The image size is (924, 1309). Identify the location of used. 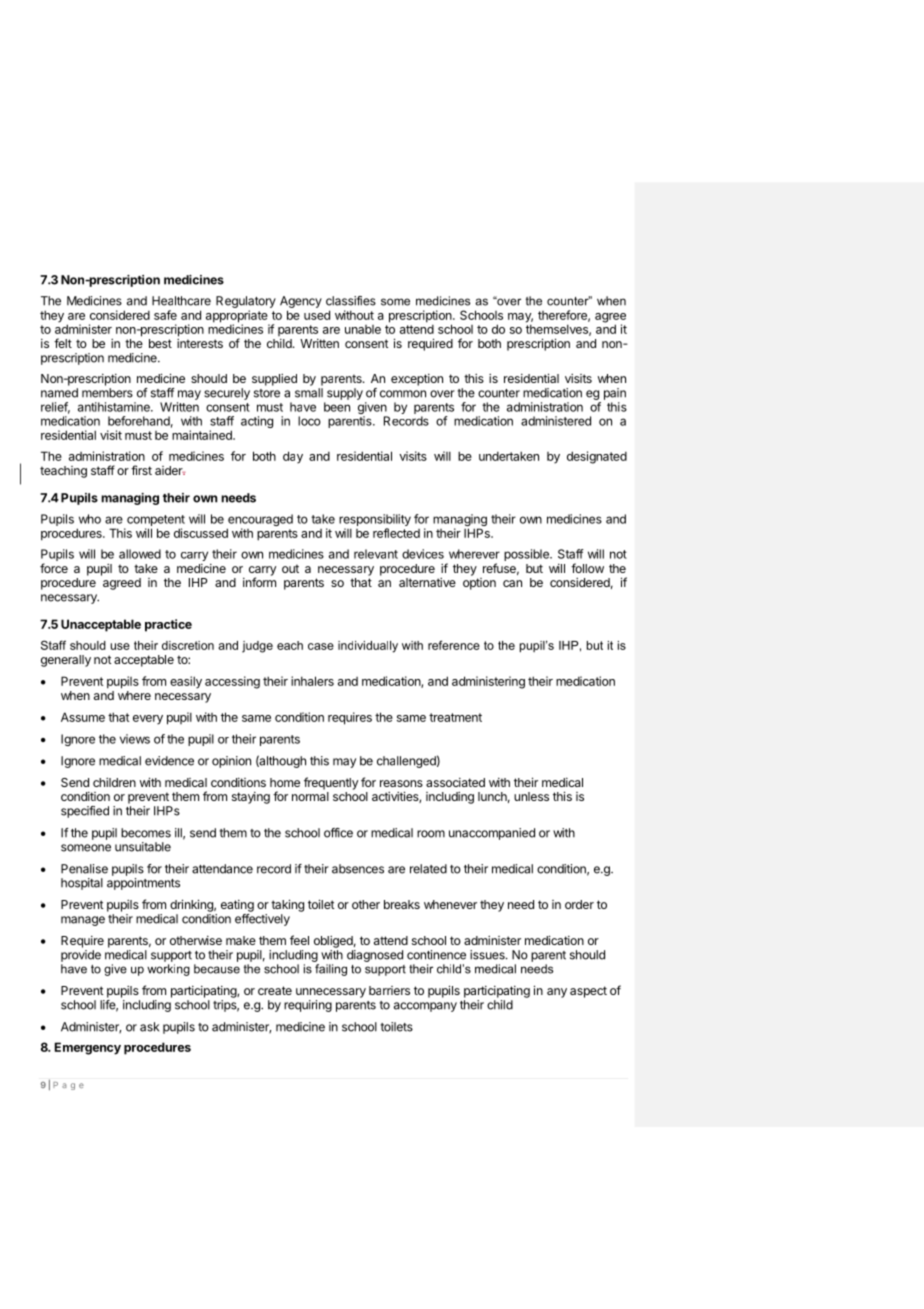
(317, 315).
